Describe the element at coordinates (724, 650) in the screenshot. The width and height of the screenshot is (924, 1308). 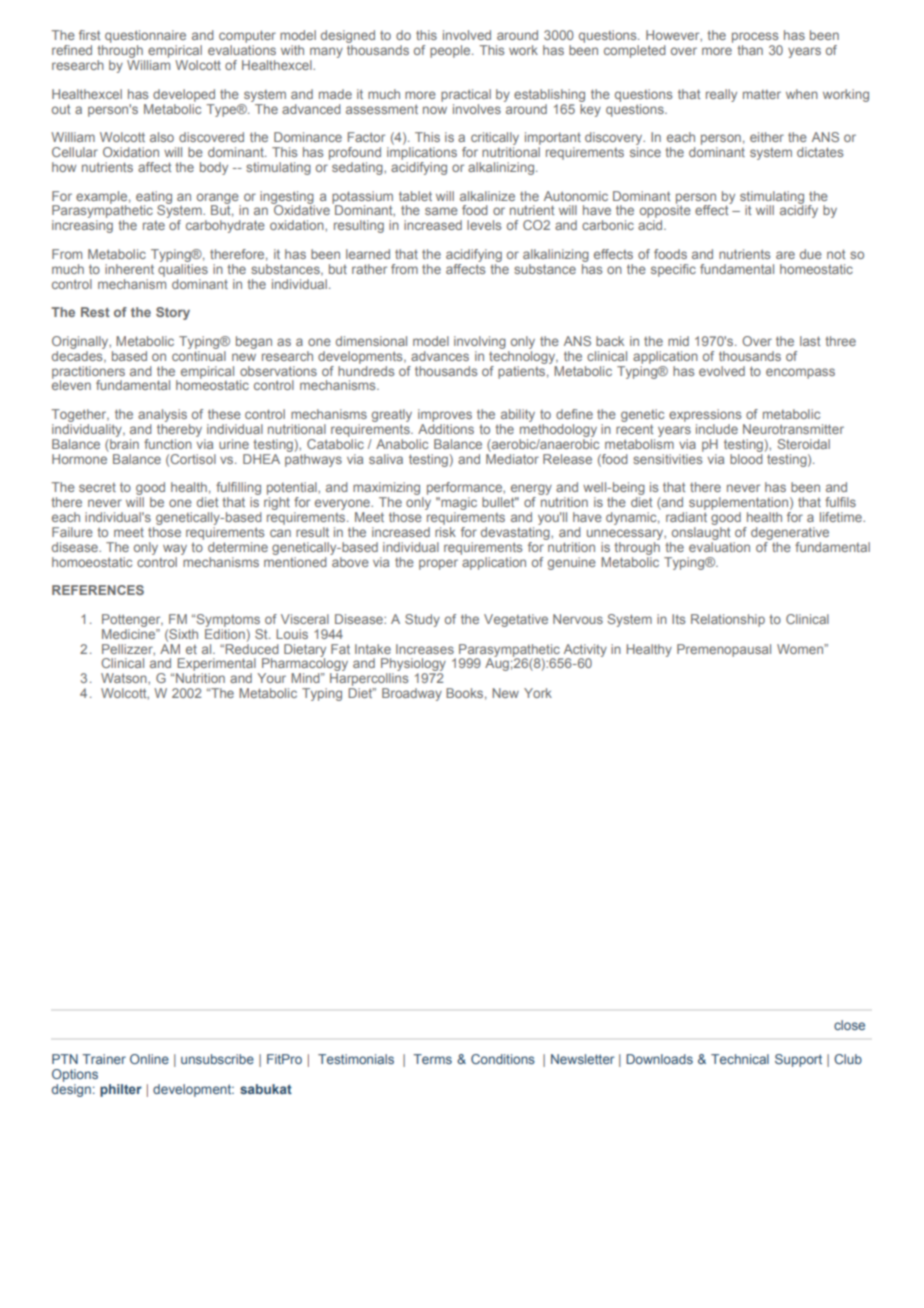
I see `Premenopausal` at that location.
